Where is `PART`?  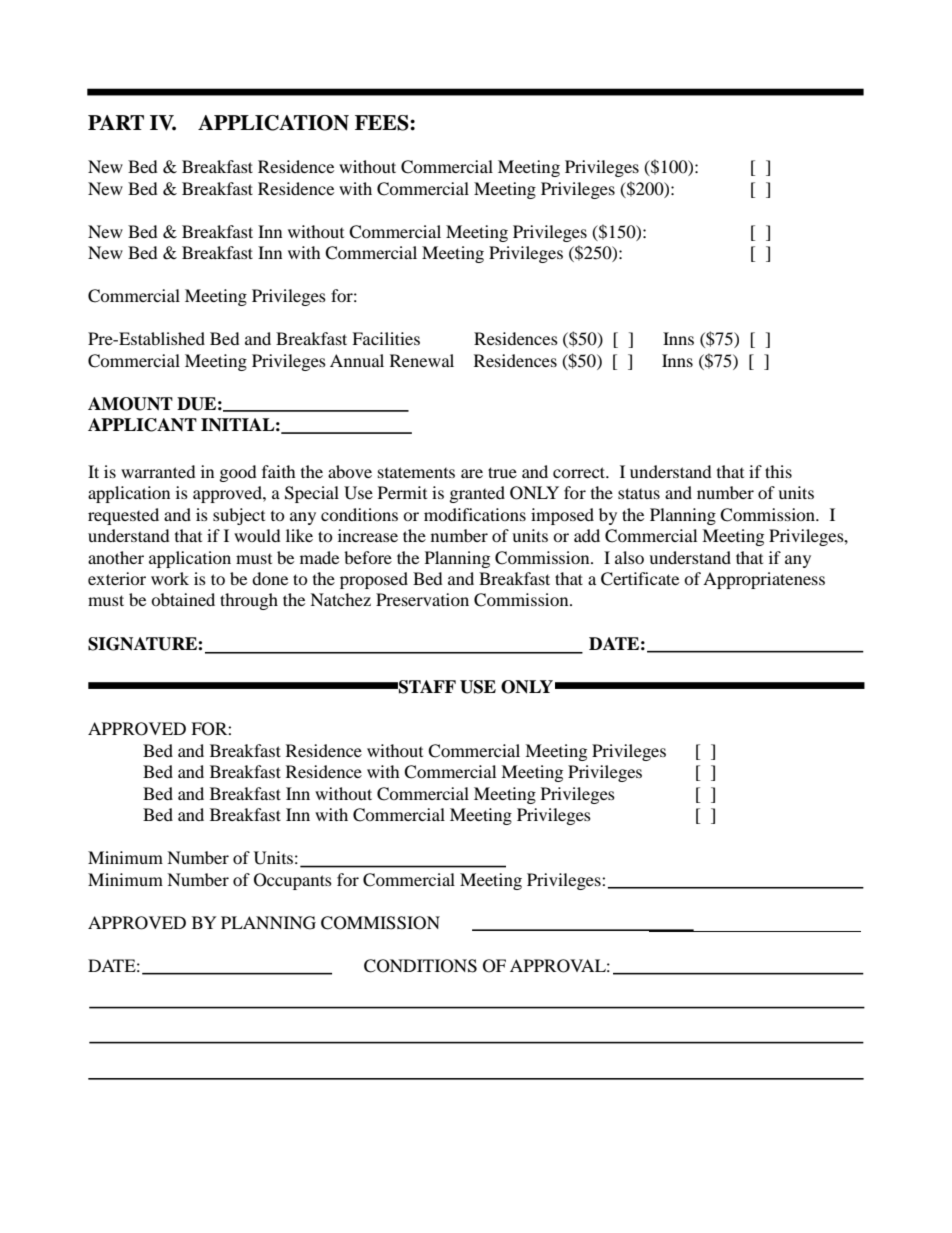 PART is located at coordinates (116, 122).
